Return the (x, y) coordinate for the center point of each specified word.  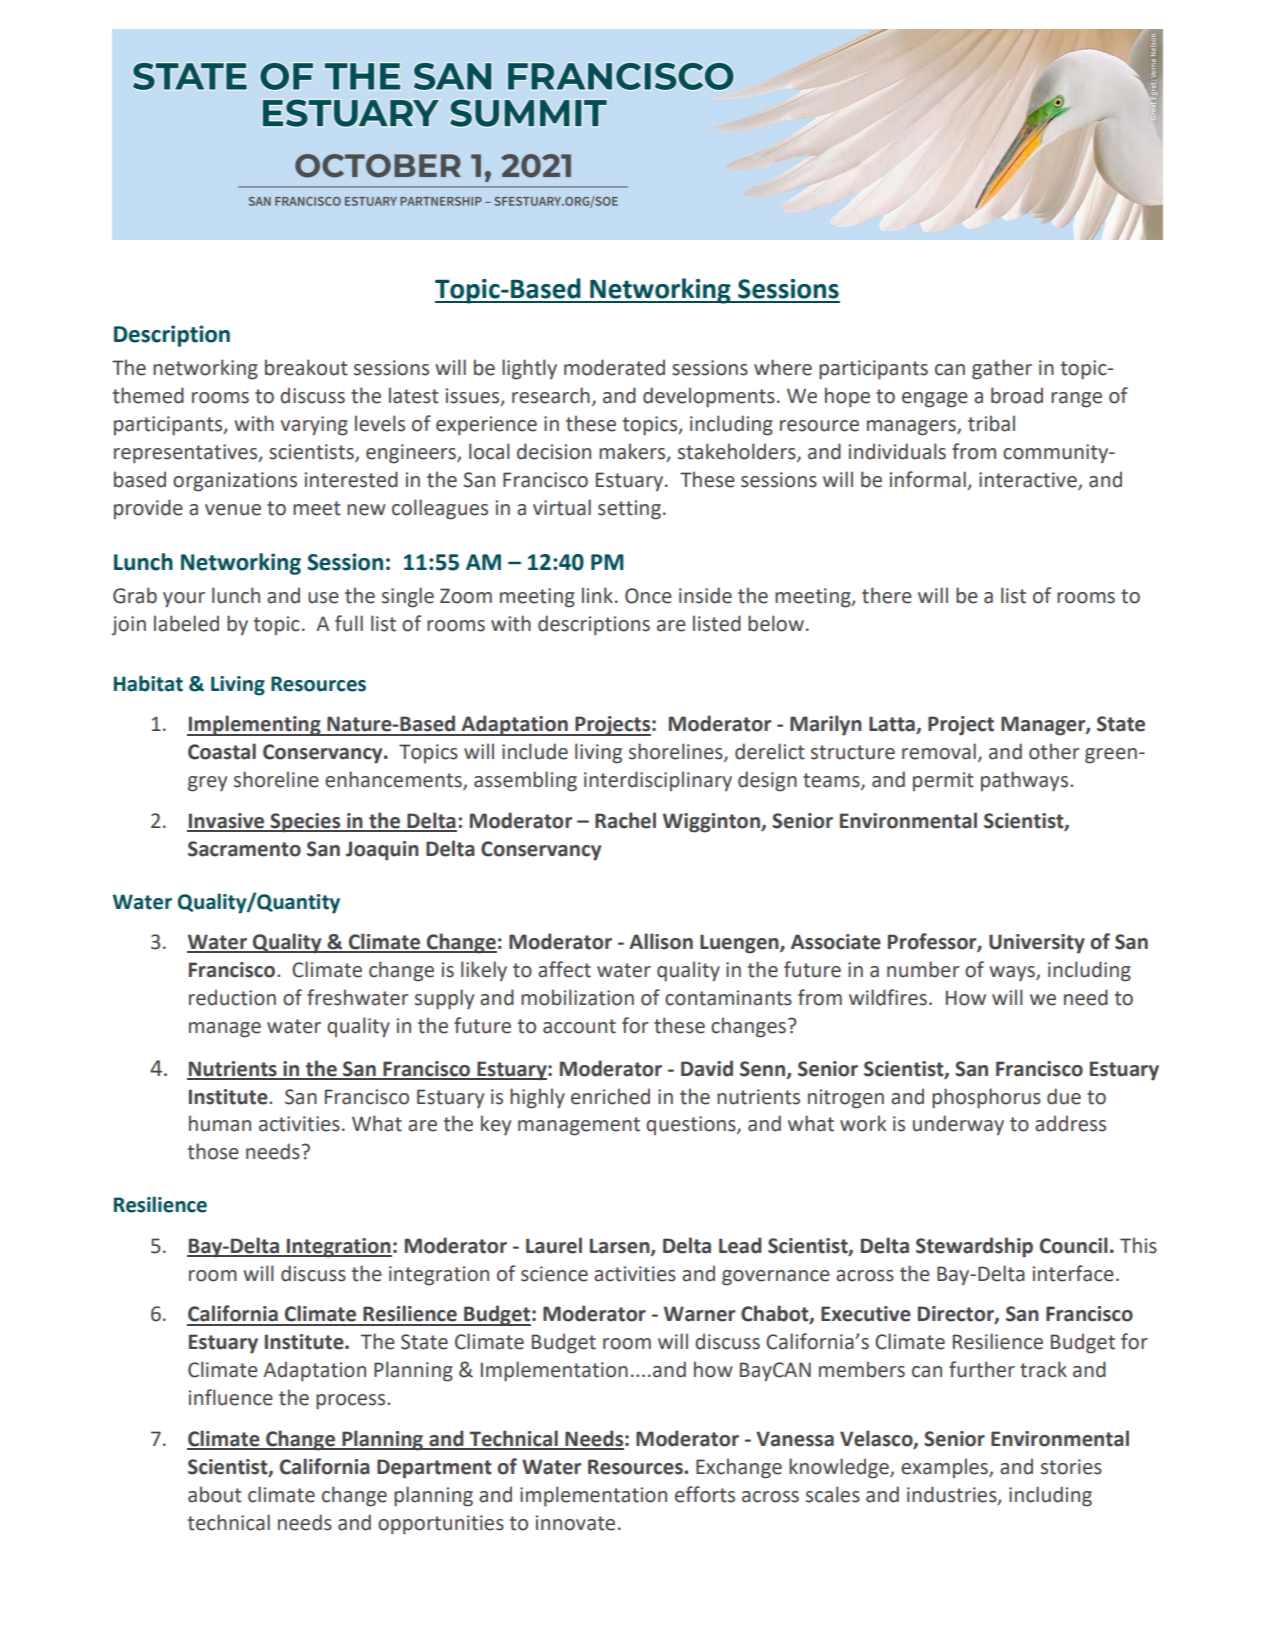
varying (314, 426)
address (1070, 1123)
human (220, 1123)
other (1054, 751)
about (215, 1494)
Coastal (222, 751)
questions (692, 1125)
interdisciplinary (658, 781)
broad (1017, 395)
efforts (705, 1494)
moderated (614, 367)
